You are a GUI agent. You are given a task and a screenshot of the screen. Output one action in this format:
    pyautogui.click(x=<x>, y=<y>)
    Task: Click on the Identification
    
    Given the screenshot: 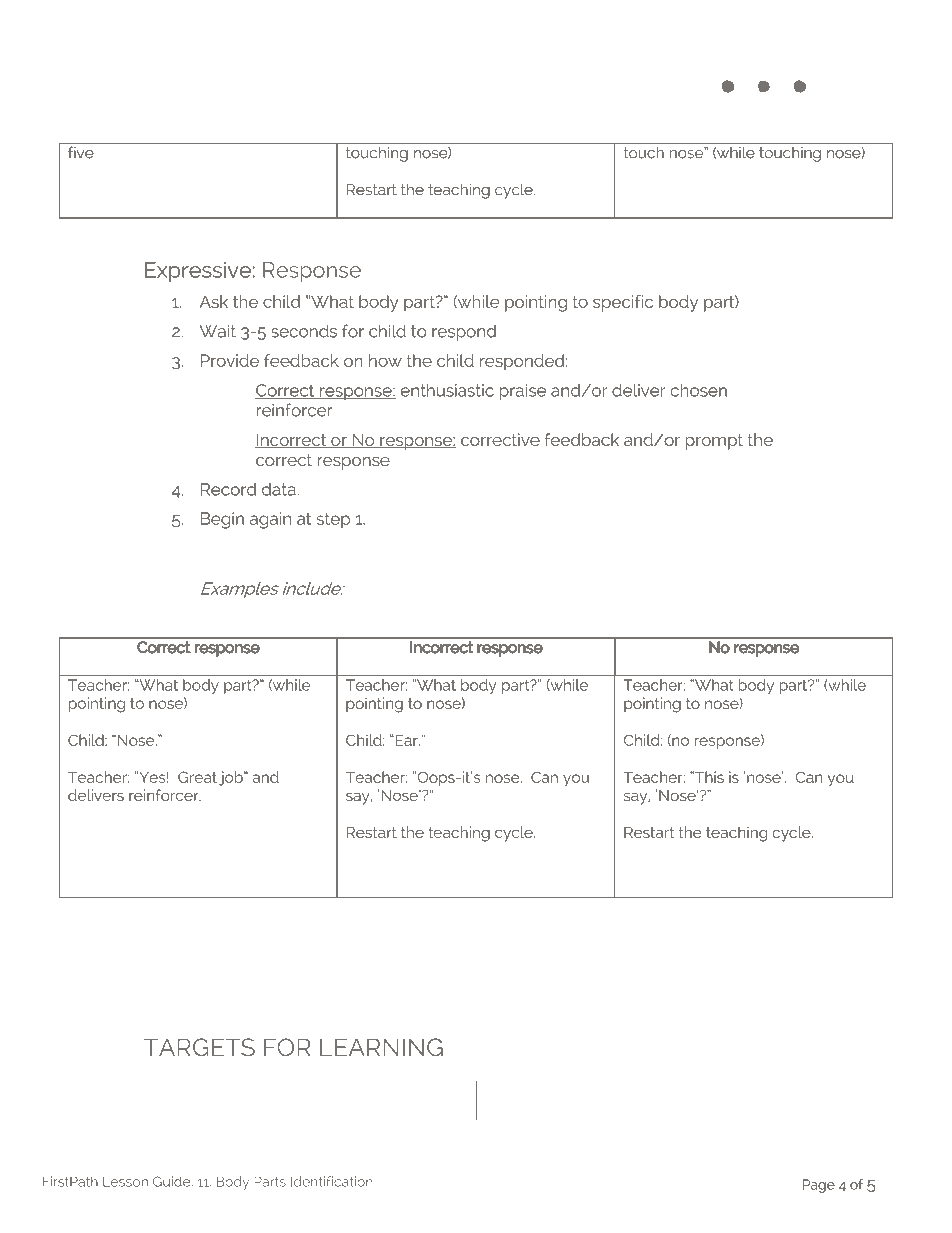 What is the action you would take?
    pyautogui.click(x=332, y=1181)
